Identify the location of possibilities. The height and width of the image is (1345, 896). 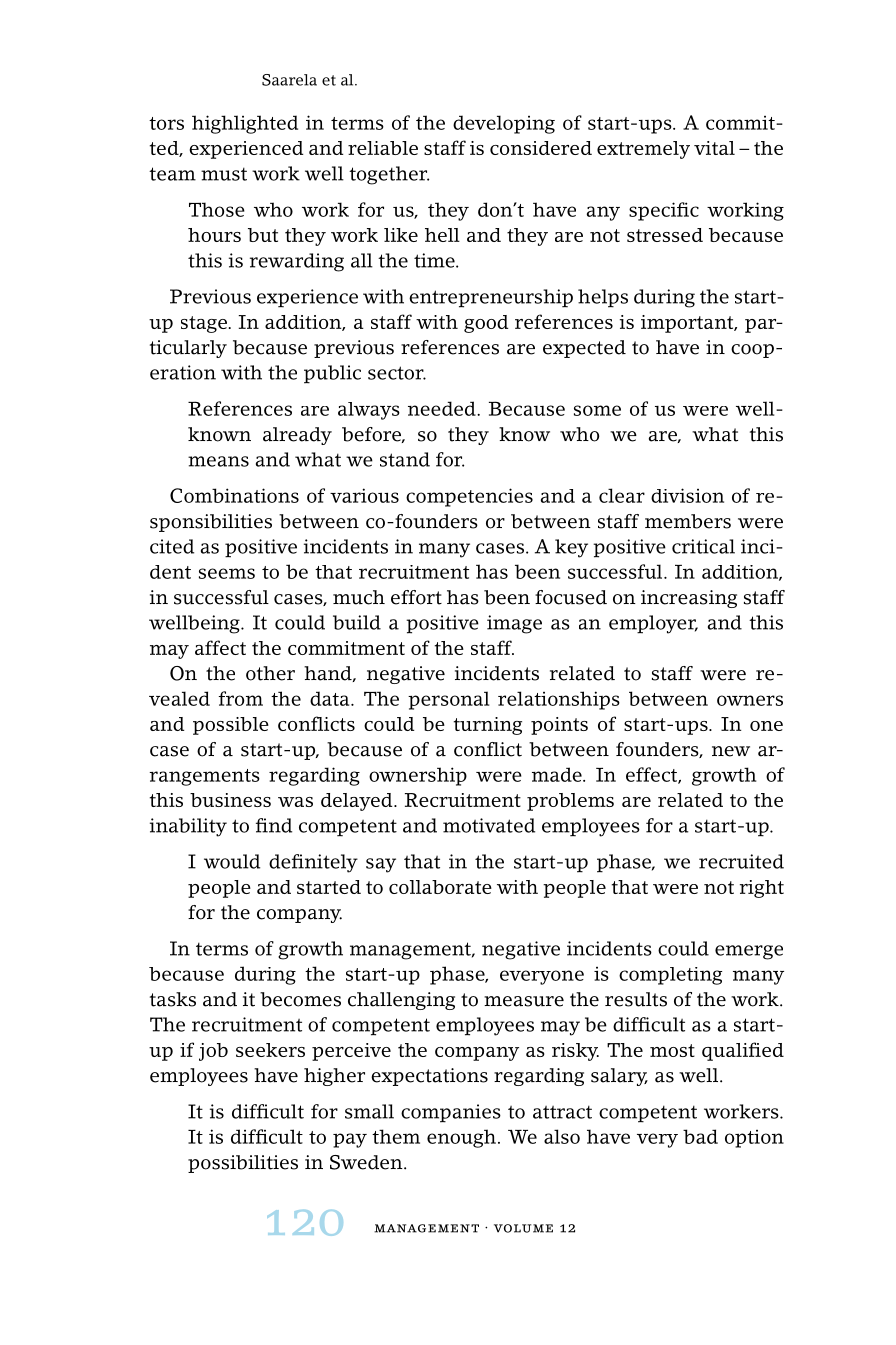
(243, 1164).
